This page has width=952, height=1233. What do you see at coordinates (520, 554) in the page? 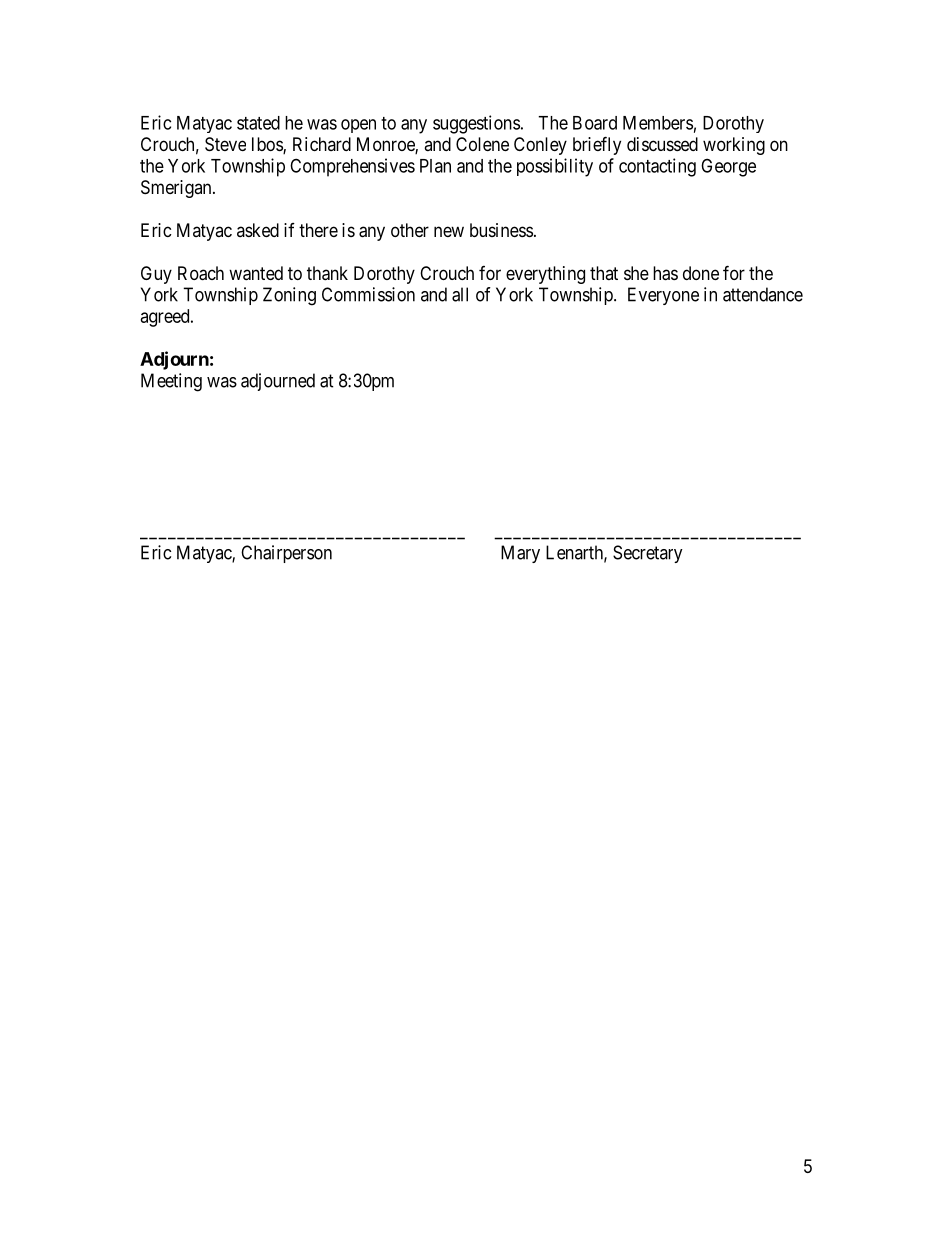
I see `Mary` at bounding box center [520, 554].
